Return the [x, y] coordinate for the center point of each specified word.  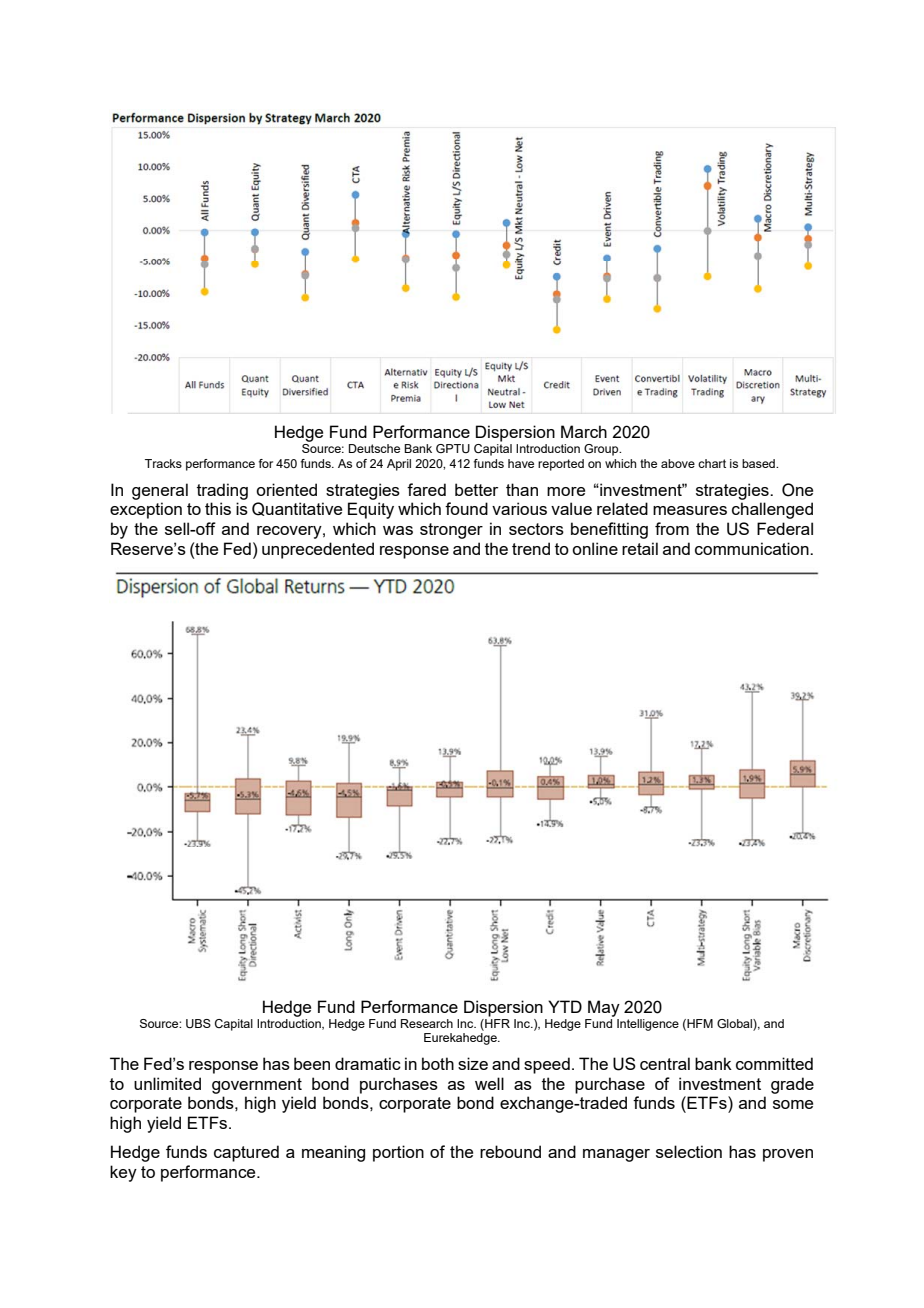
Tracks [163, 463]
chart [712, 463]
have [521, 463]
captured [246, 1153]
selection [689, 1151]
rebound [510, 1151]
